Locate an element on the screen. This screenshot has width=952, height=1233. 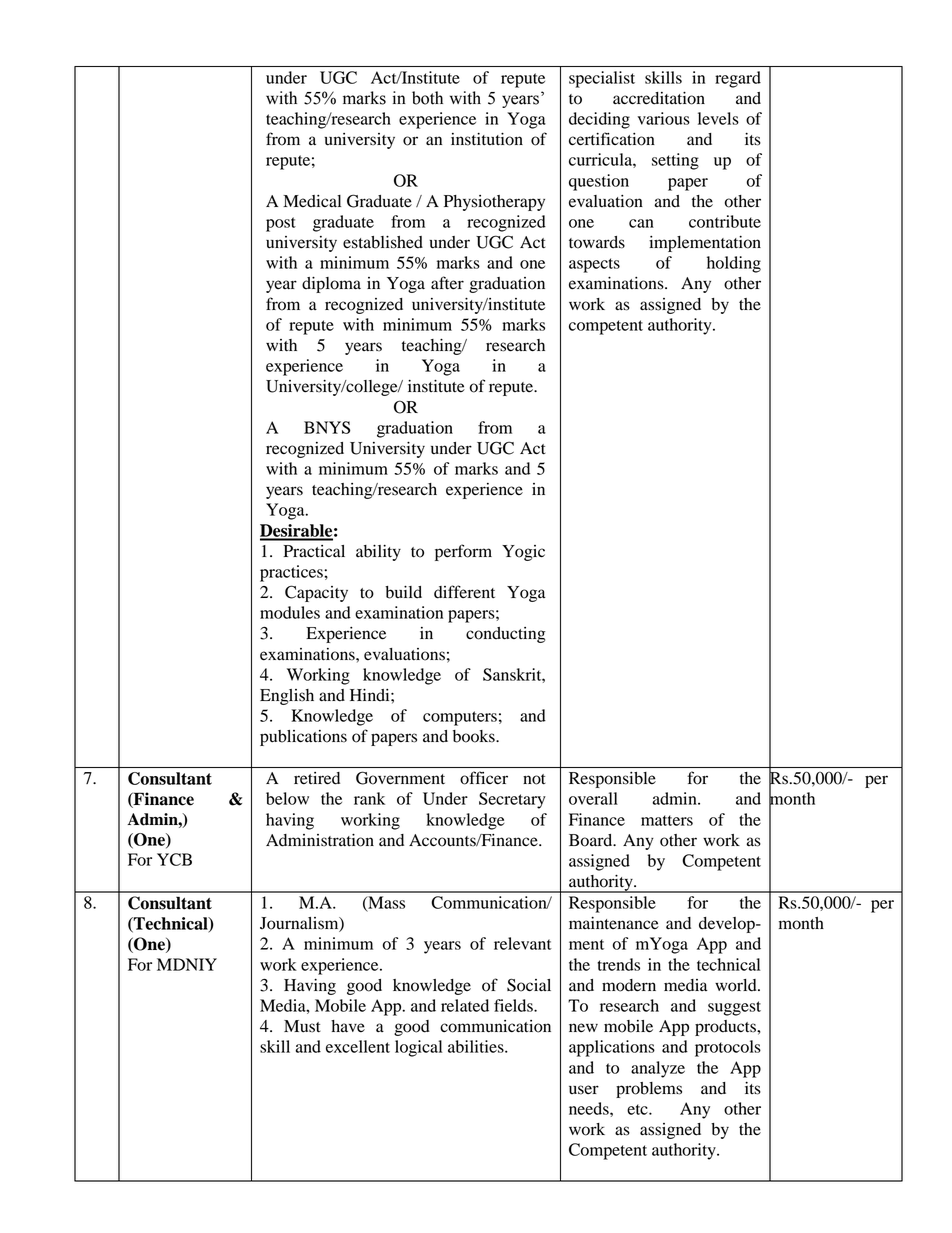
matters is located at coordinates (667, 820).
